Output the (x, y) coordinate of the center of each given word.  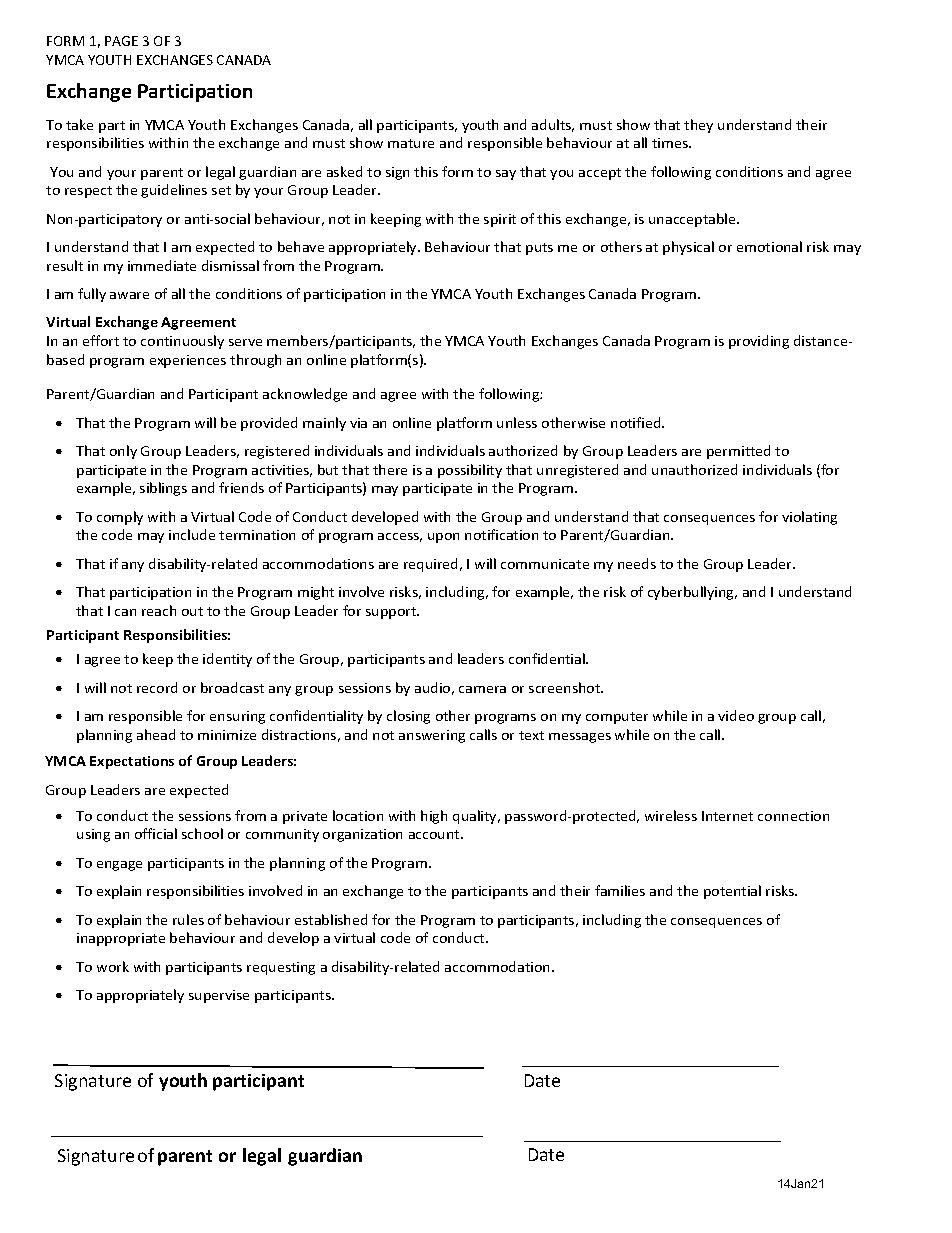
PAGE (121, 41)
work (113, 966)
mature (411, 143)
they (698, 126)
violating (809, 518)
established (331, 919)
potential (732, 892)
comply (120, 518)
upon (443, 538)
